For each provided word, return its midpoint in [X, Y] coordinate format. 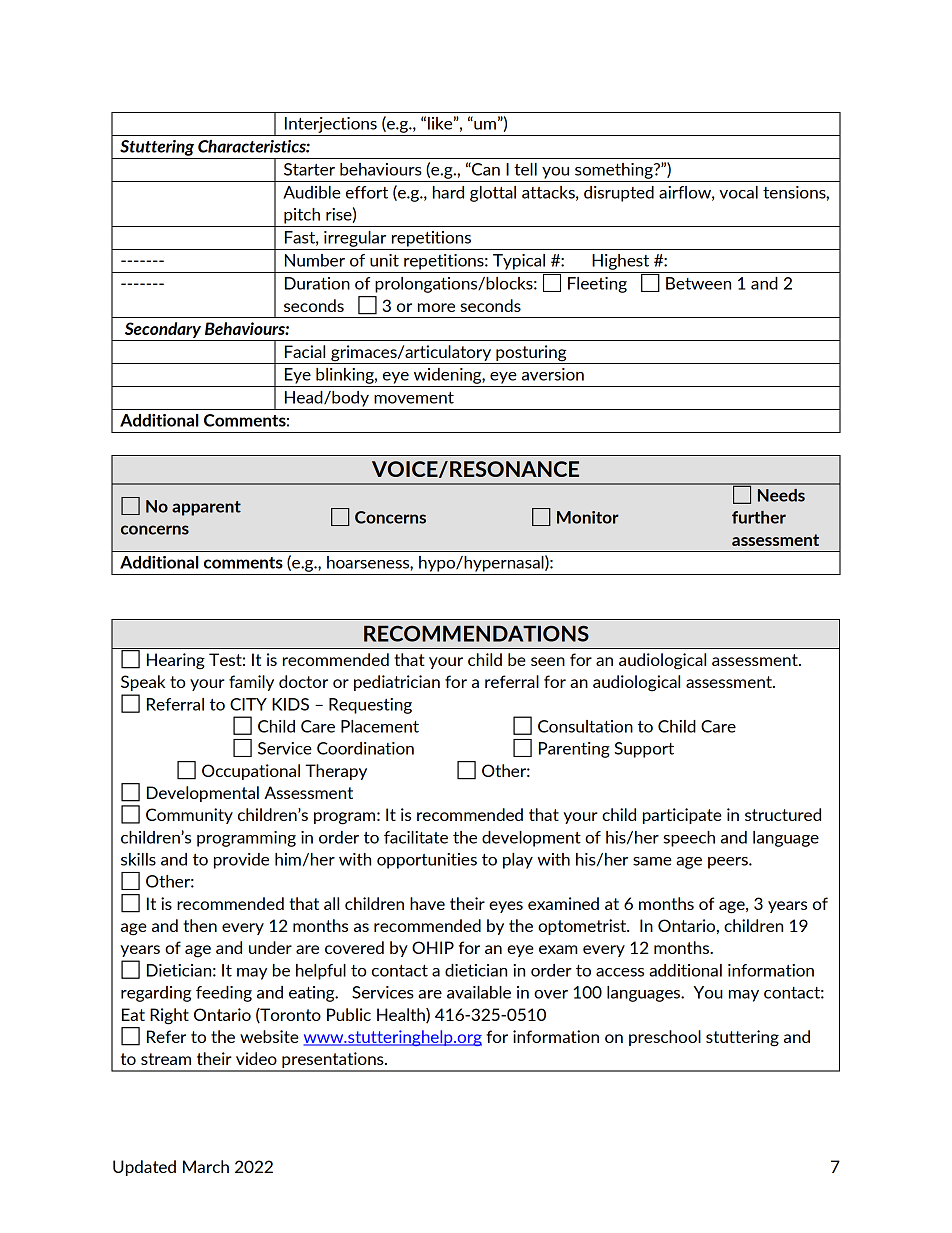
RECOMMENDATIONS [476, 633]
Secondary [163, 330]
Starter [309, 169]
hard [448, 192]
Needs [781, 495]
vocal [738, 192]
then [200, 925]
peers [729, 863]
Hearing [176, 661]
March [206, 1166]
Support [644, 750]
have [427, 903]
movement [414, 398]
